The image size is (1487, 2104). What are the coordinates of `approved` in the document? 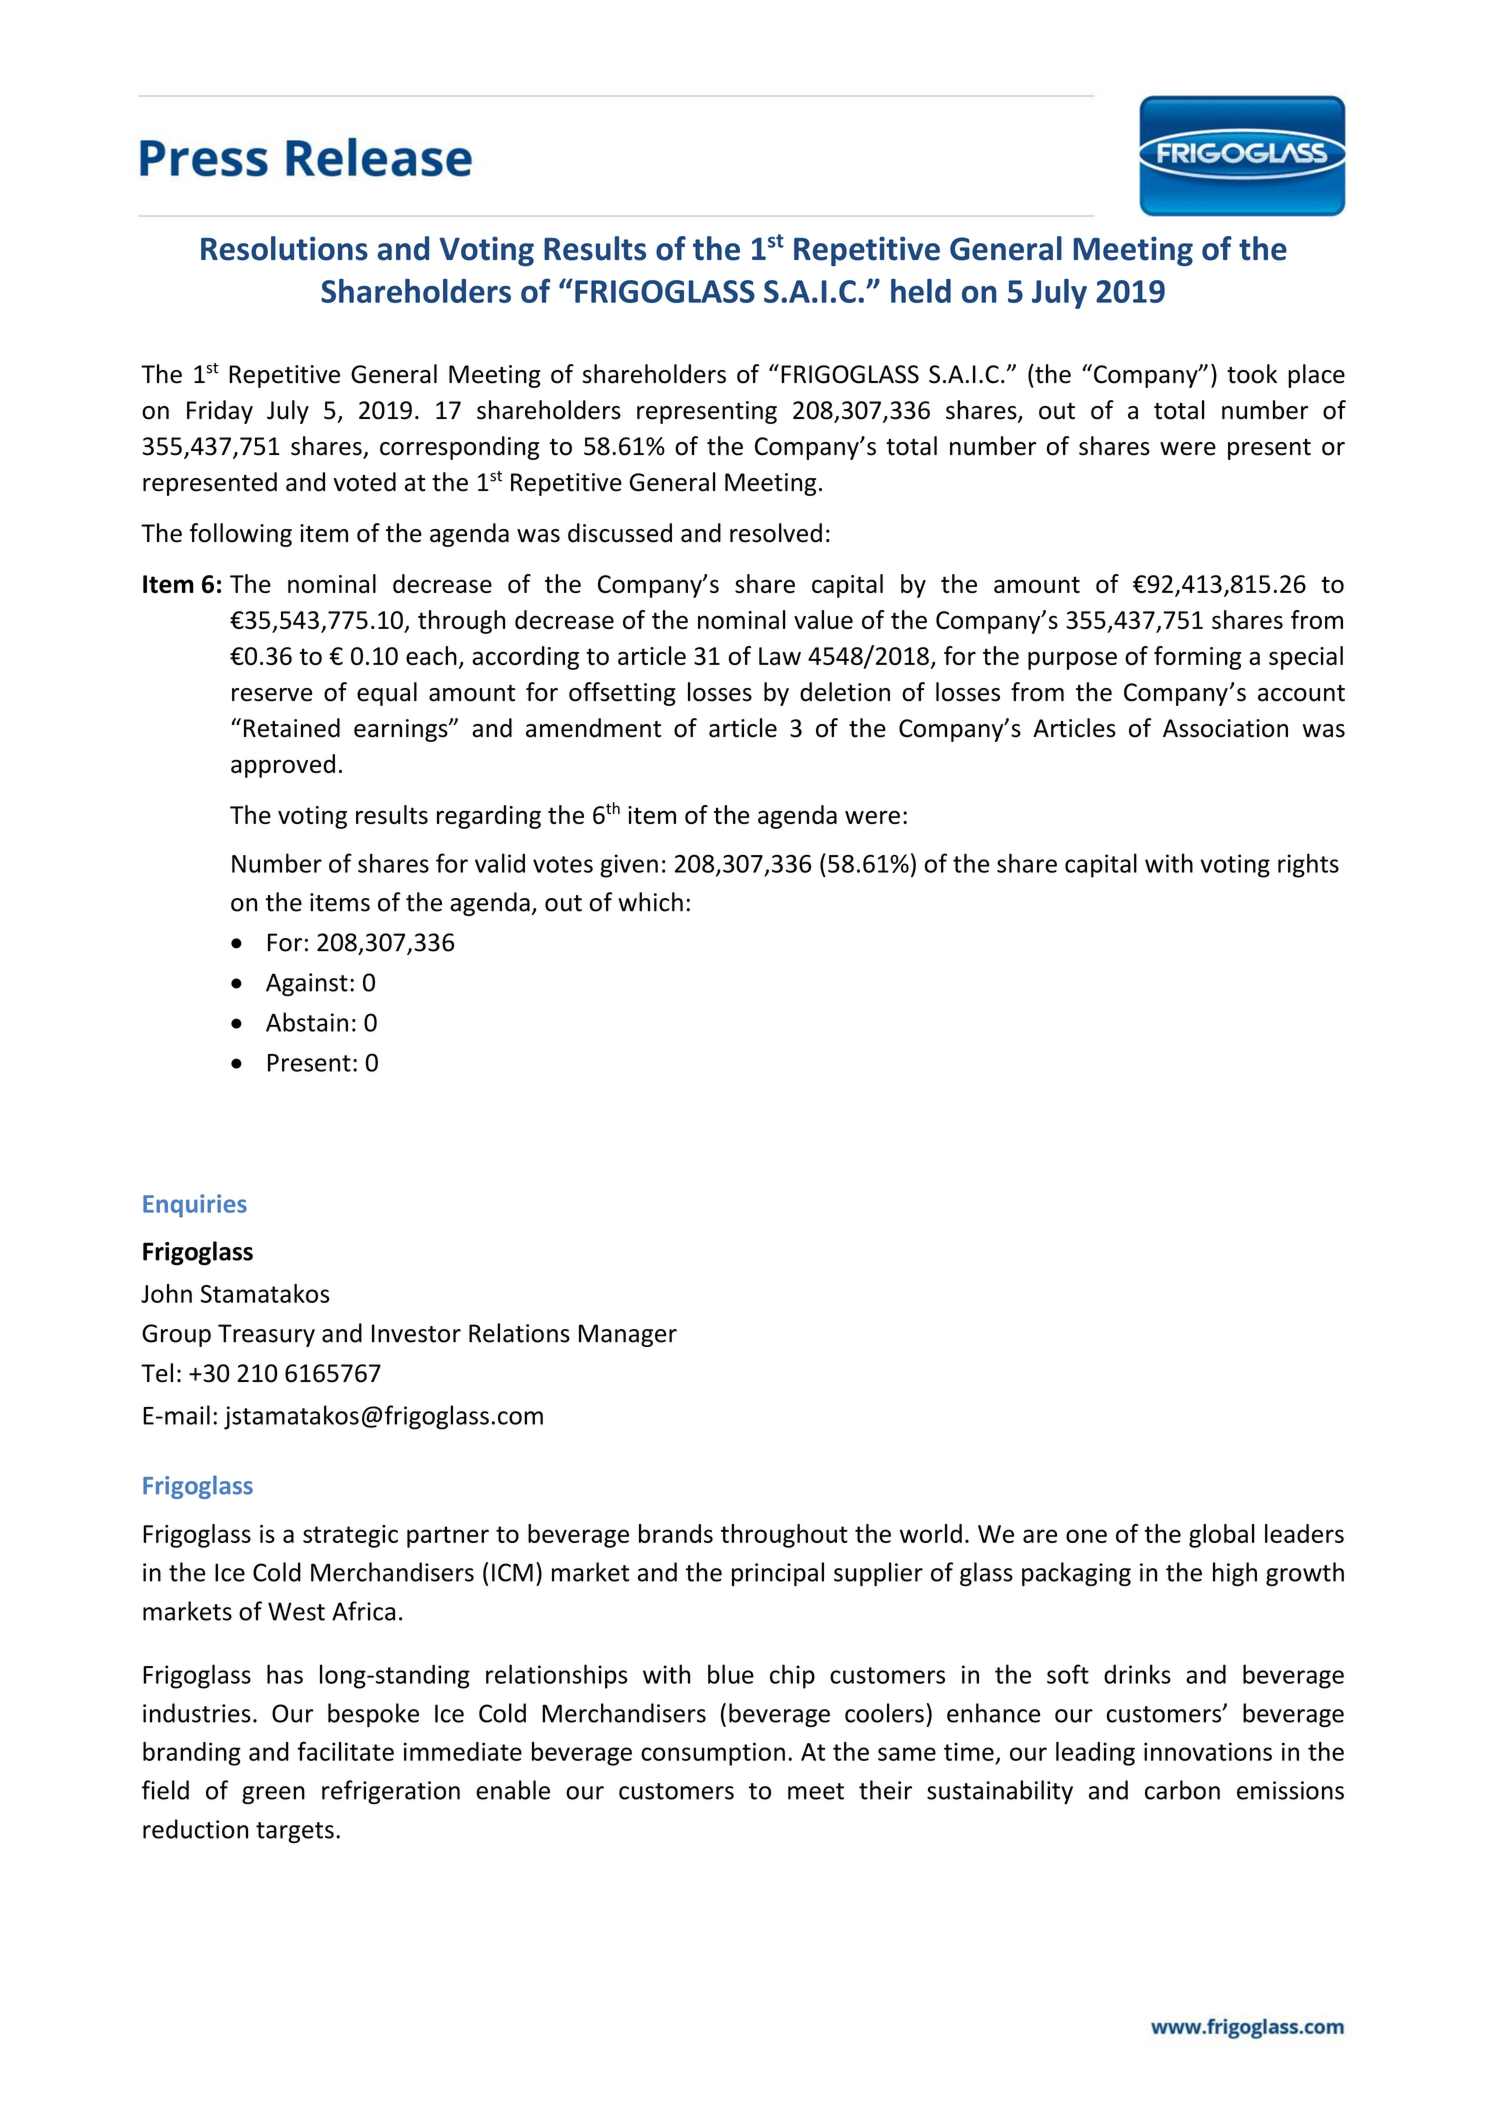 It's located at (283, 766).
